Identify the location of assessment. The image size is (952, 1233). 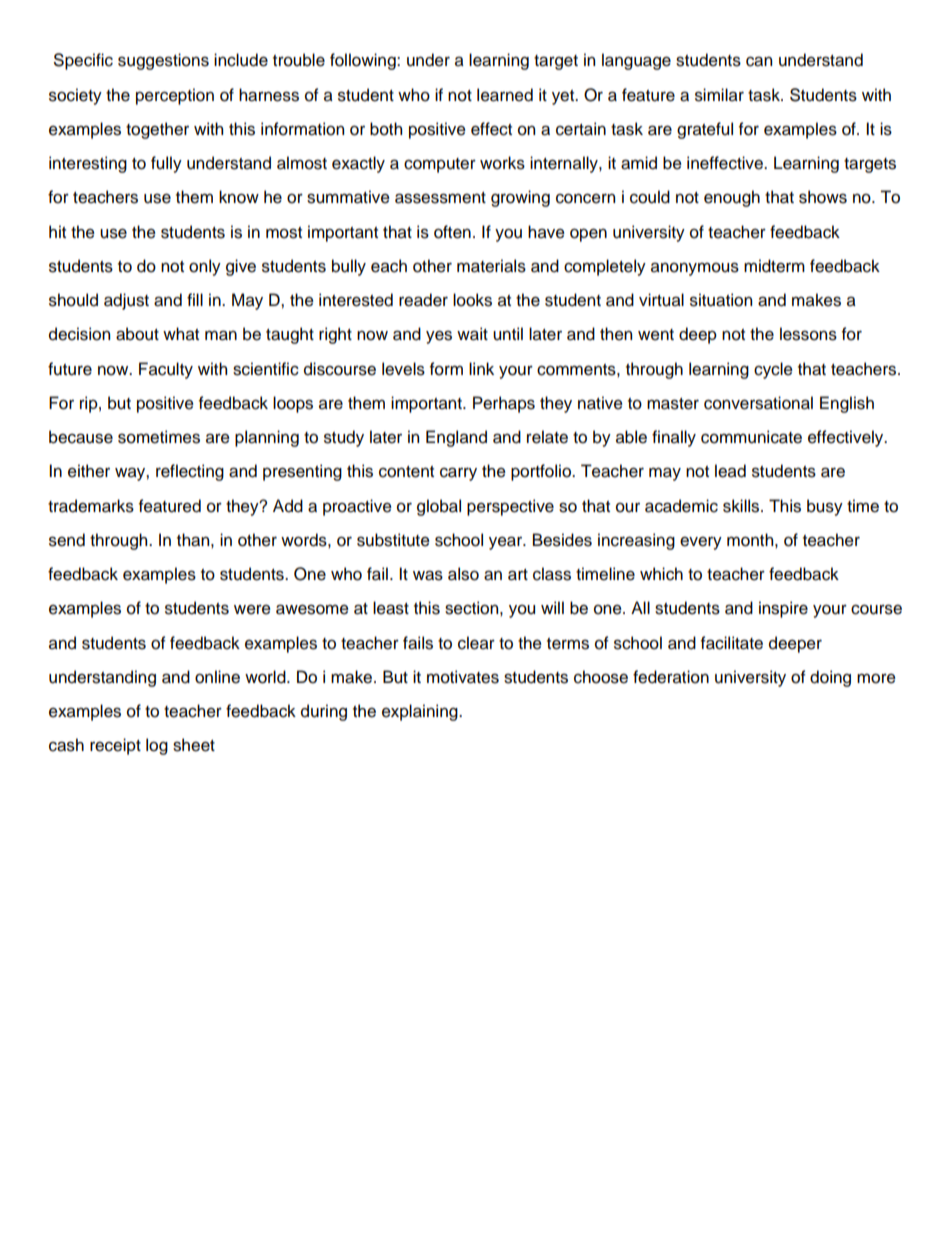
(440, 198).
